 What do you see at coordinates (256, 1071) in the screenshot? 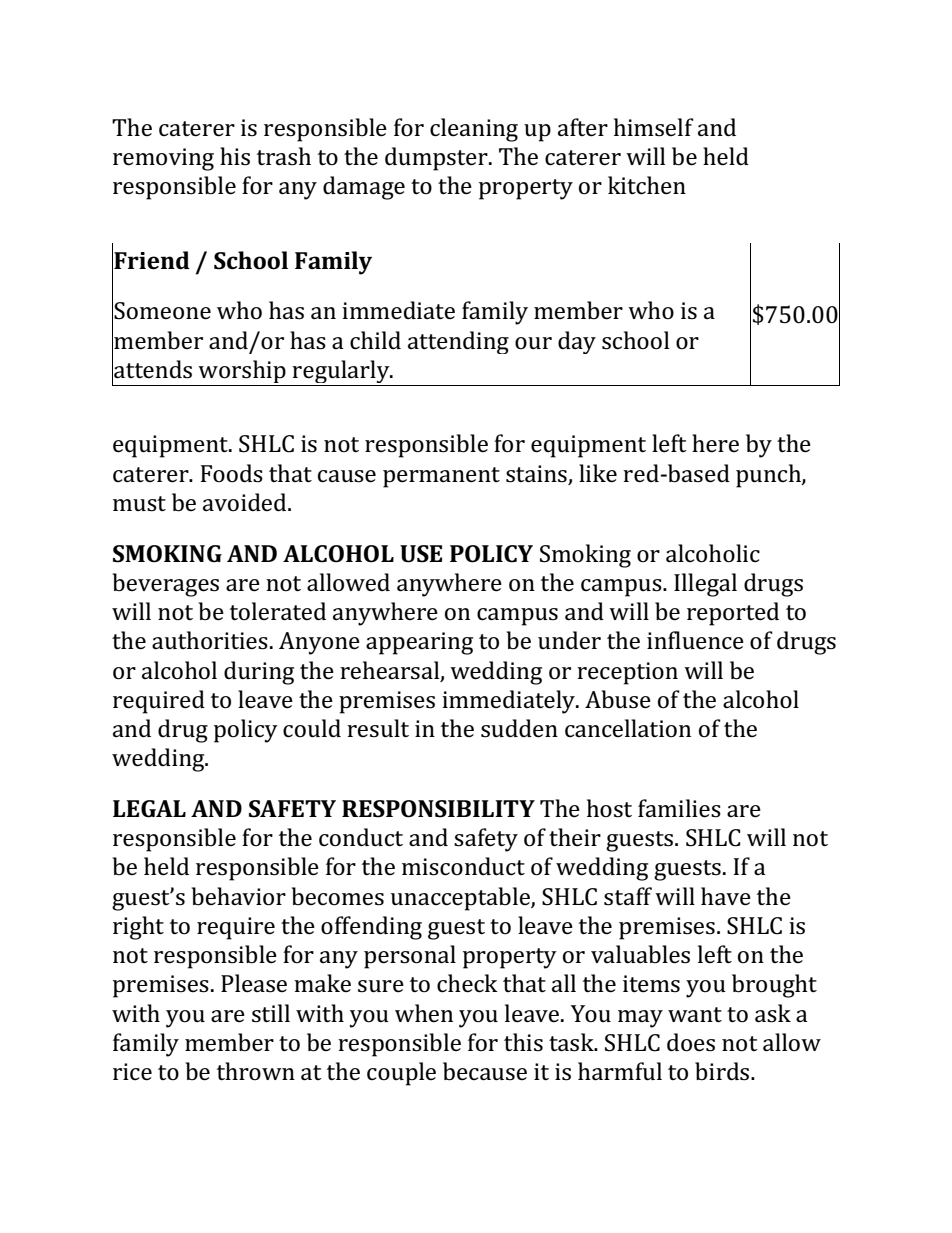
I see `thrown` at bounding box center [256, 1071].
